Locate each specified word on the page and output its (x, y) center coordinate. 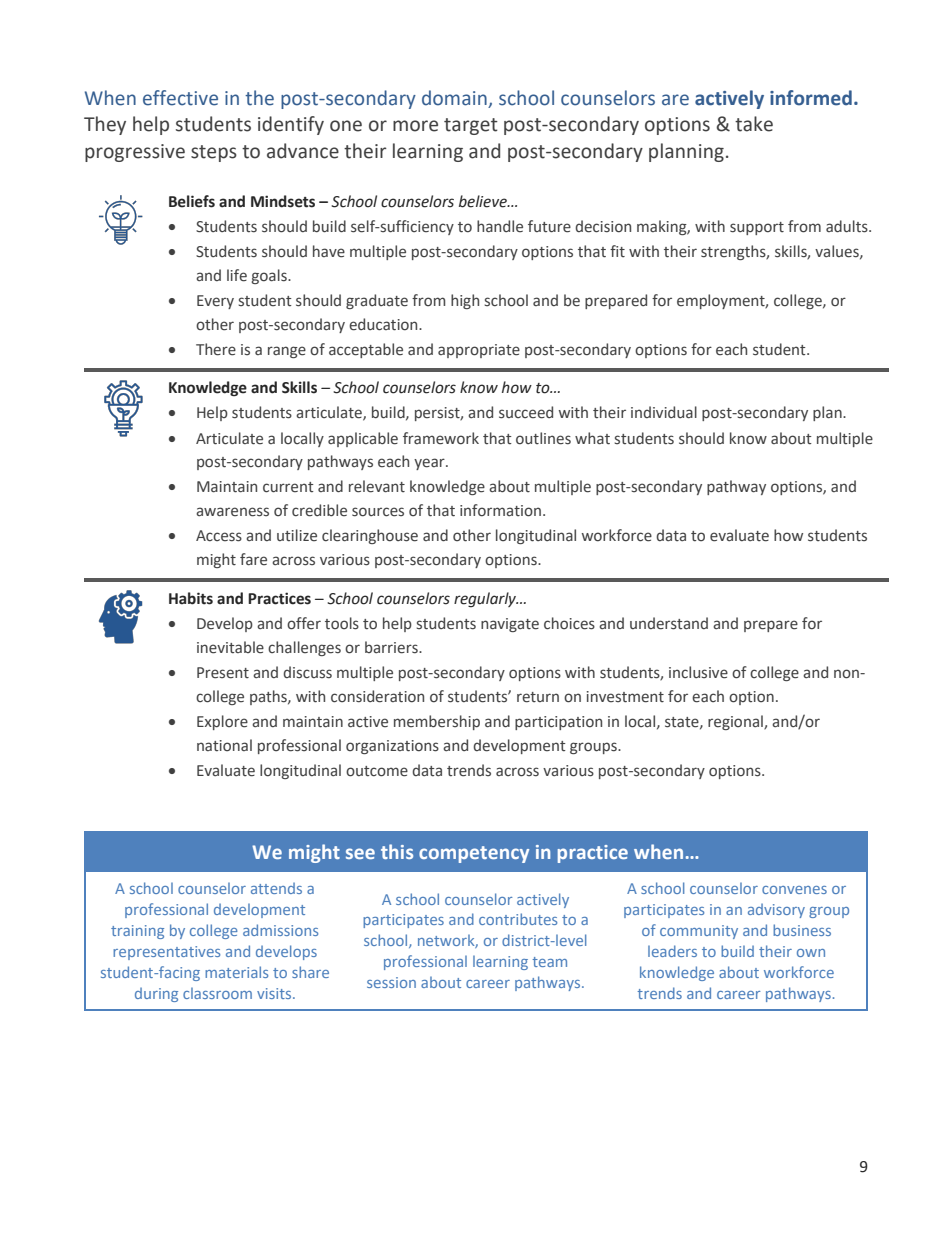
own (811, 953)
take (754, 124)
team (549, 962)
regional (736, 722)
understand (669, 623)
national (224, 745)
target (471, 126)
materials (236, 972)
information (500, 510)
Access (219, 536)
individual (664, 412)
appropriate (479, 351)
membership (437, 722)
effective (180, 98)
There (216, 349)
